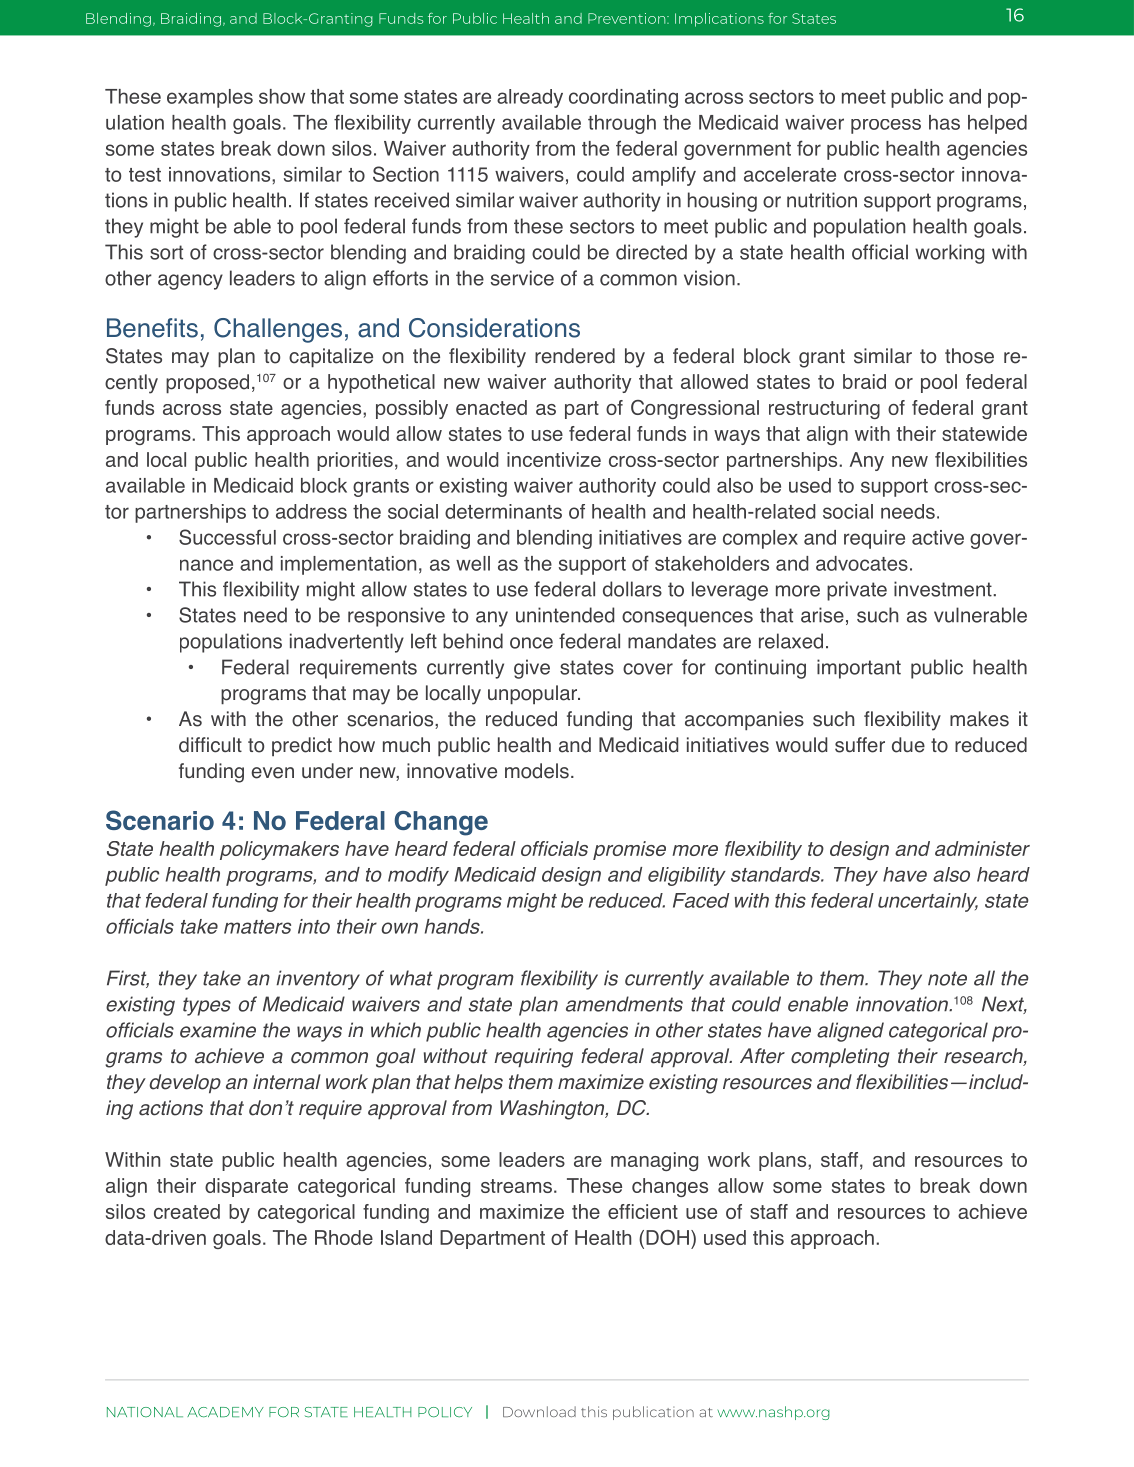 This document has width=1134, height=1467. I want to click on difficult, so click(210, 745).
